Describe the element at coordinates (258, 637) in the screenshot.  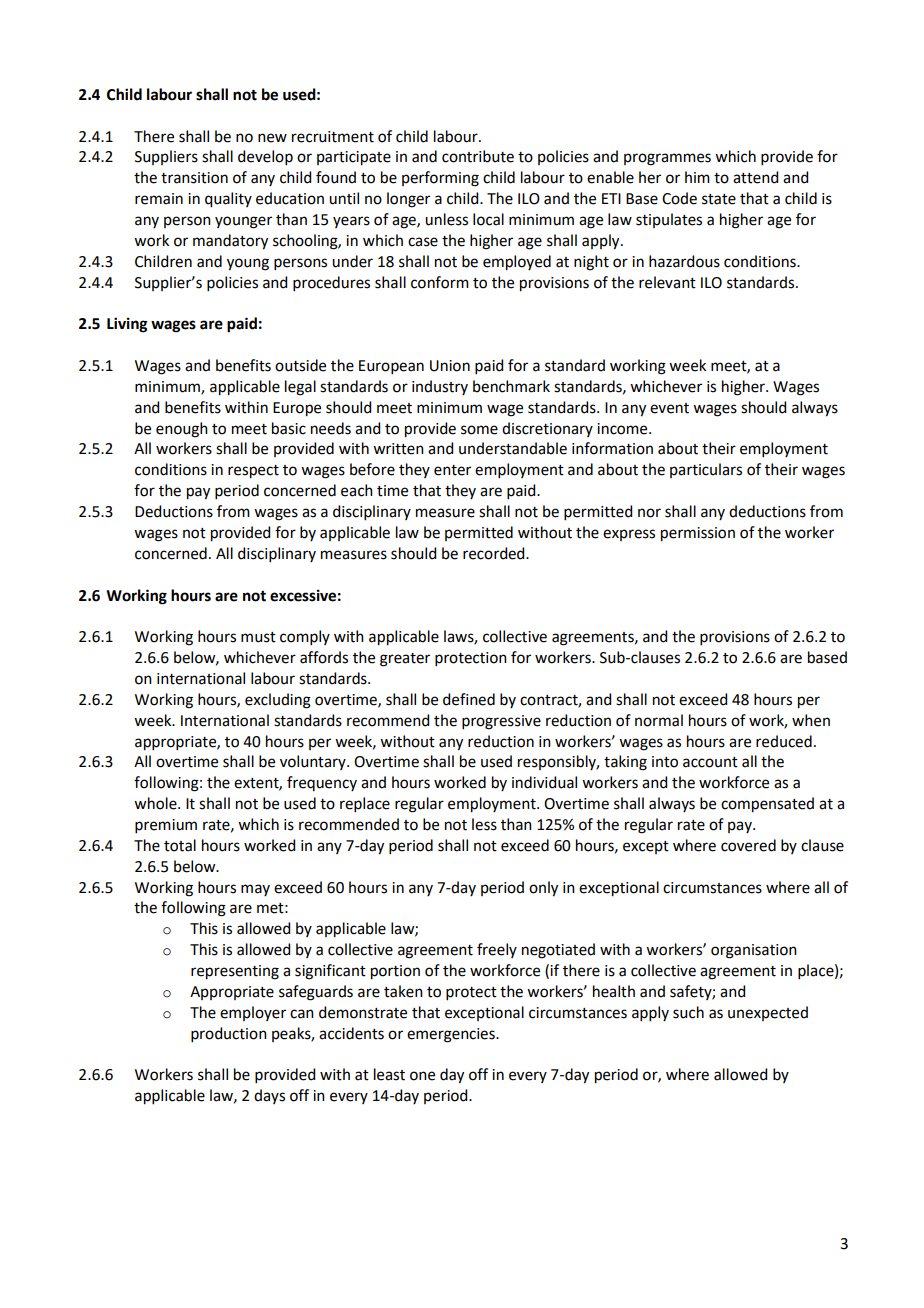
I see `must` at that location.
